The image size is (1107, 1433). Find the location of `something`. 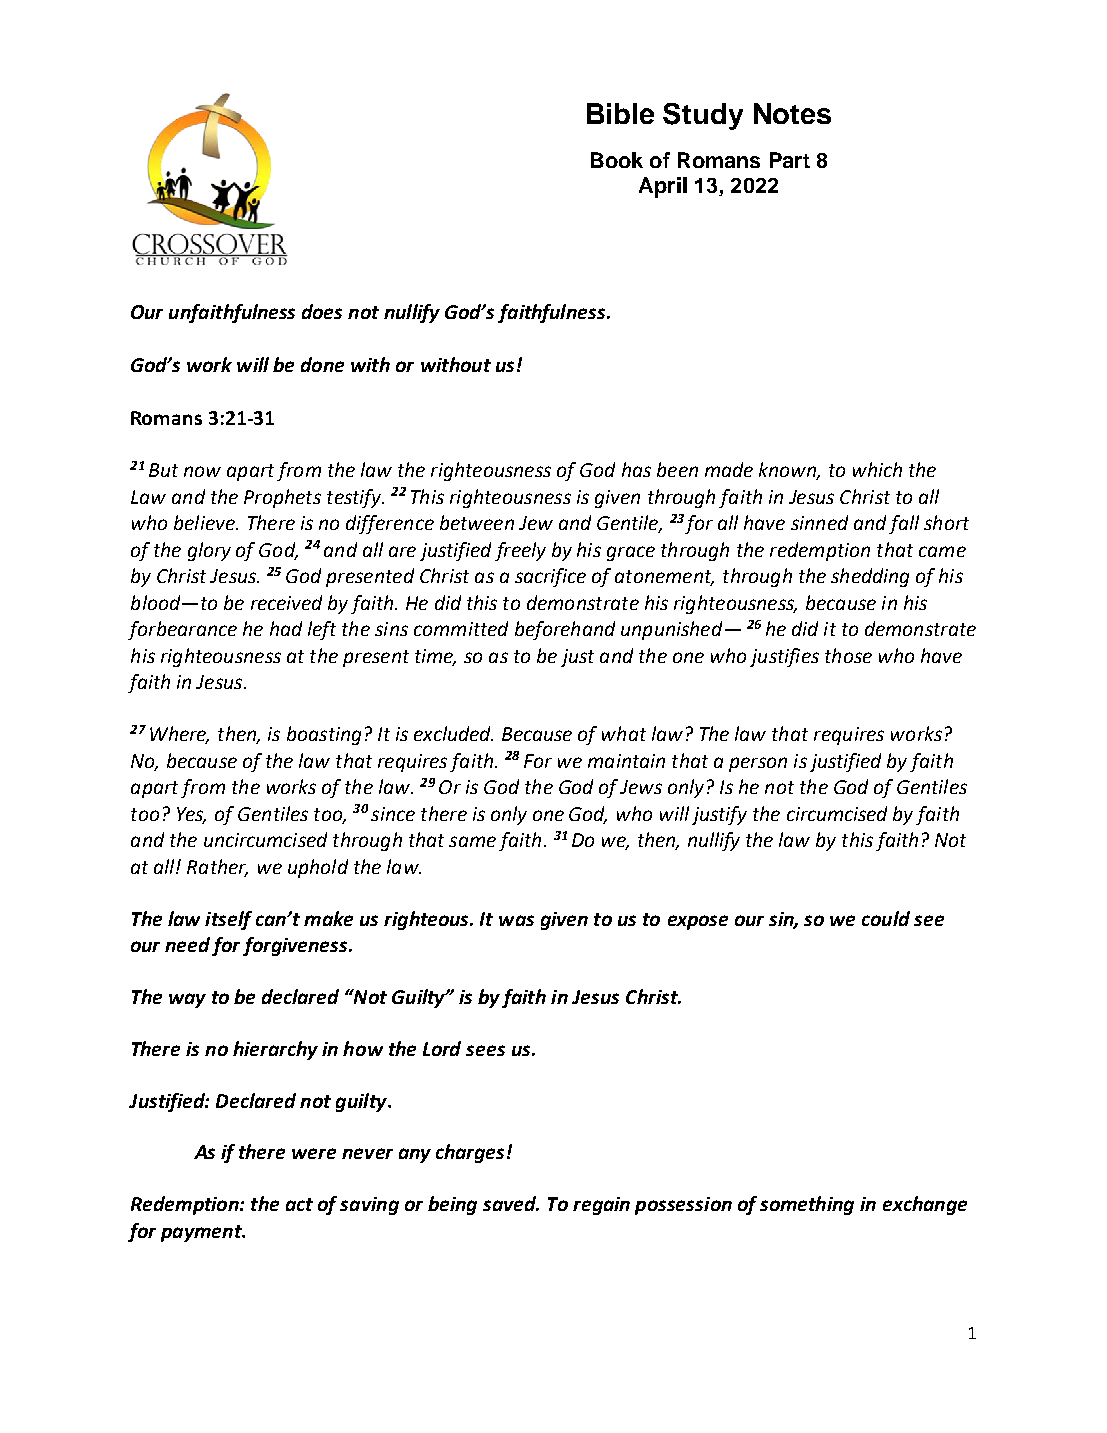

something is located at coordinates (807, 1205).
